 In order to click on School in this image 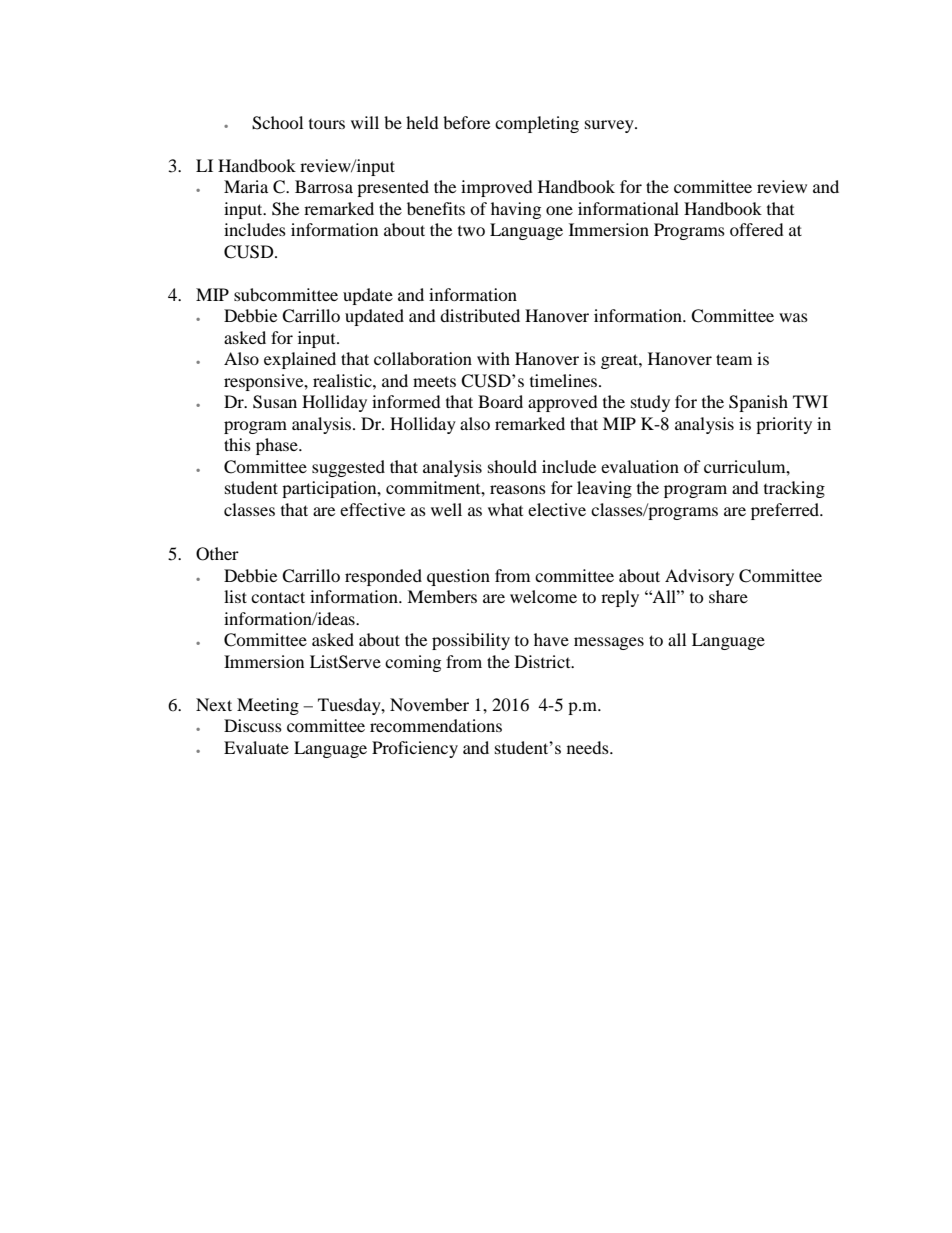, I will do `click(277, 123)`.
